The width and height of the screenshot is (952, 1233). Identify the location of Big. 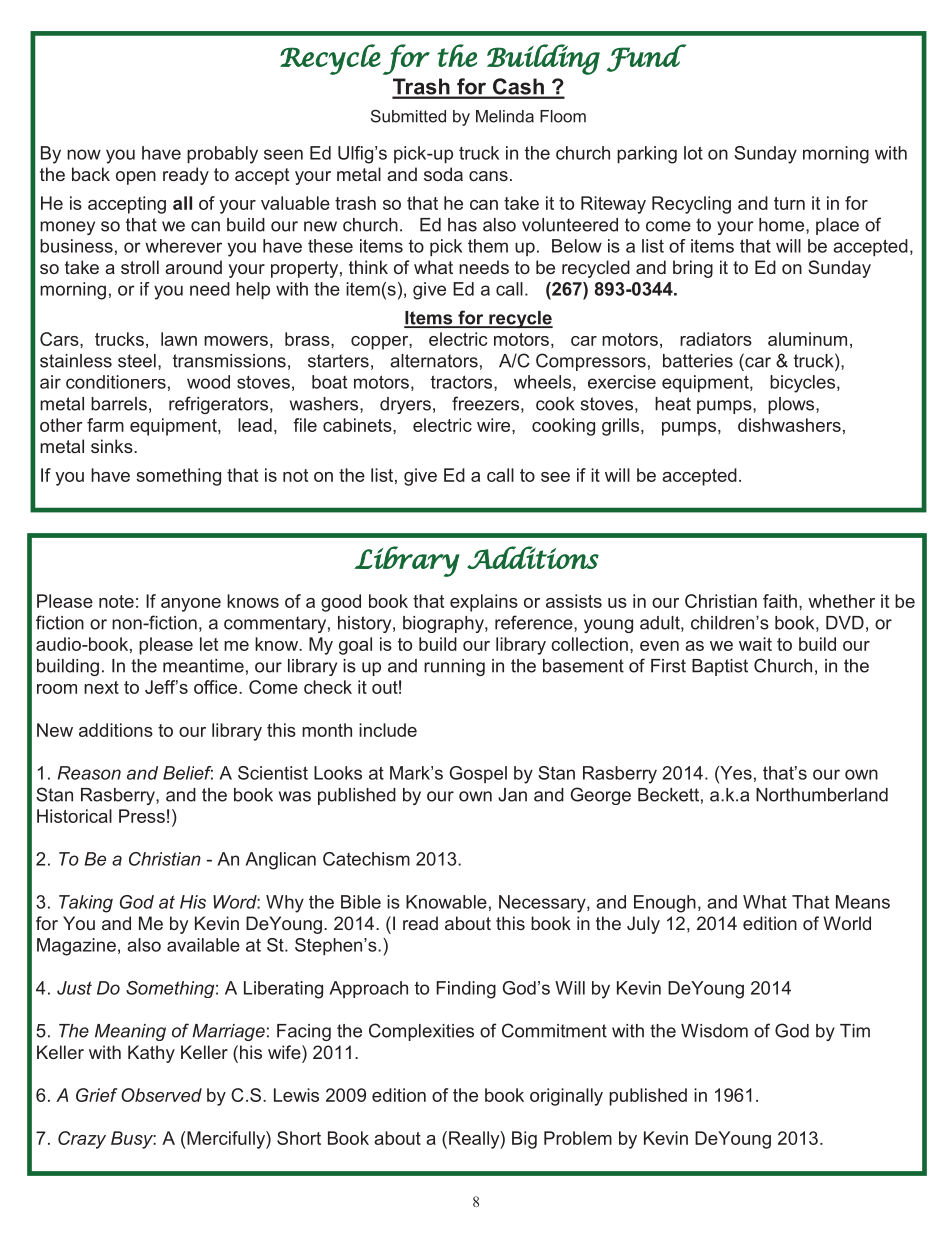
(524, 1140).
